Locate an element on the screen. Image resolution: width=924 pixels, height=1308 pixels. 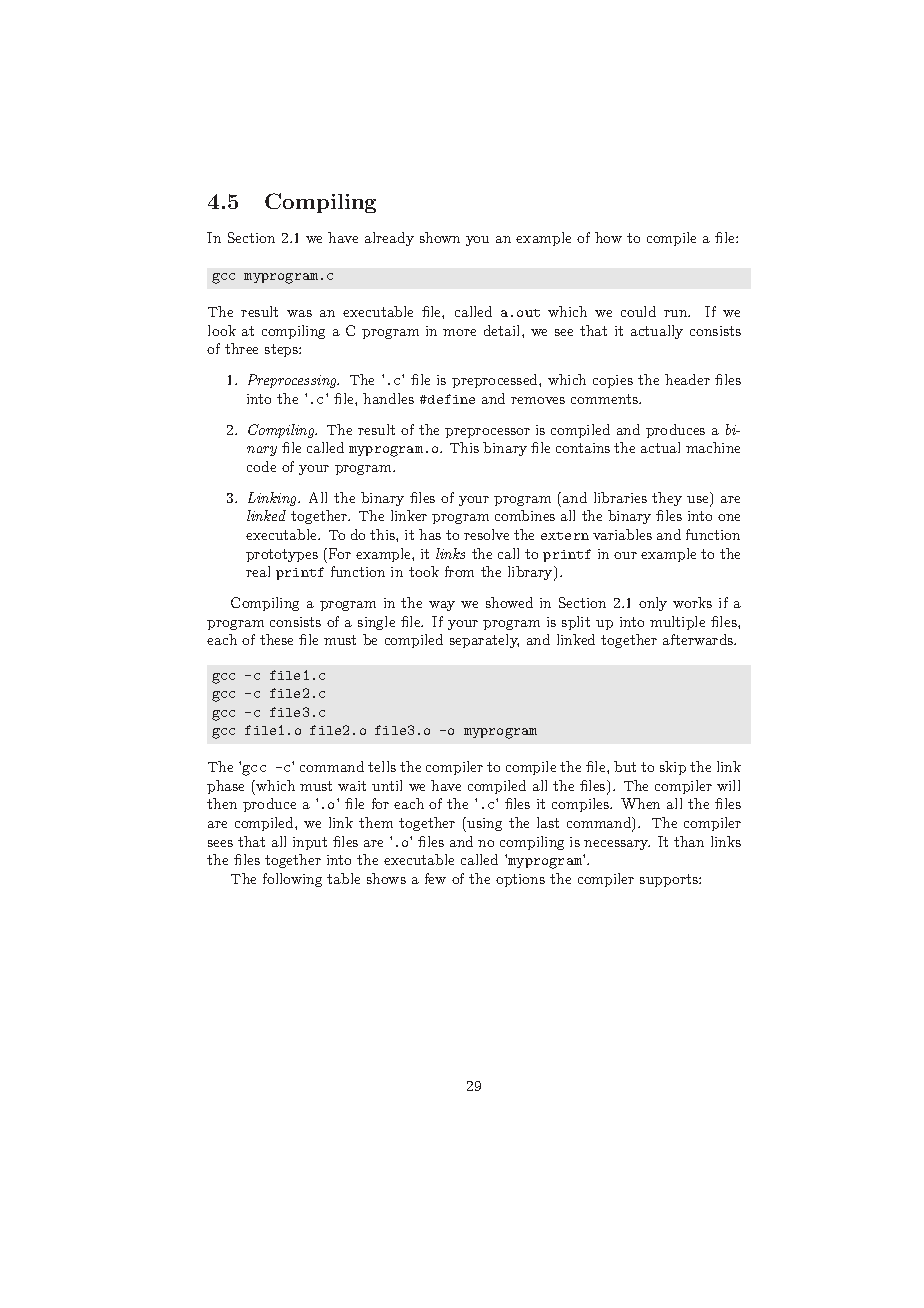
could is located at coordinates (638, 311).
